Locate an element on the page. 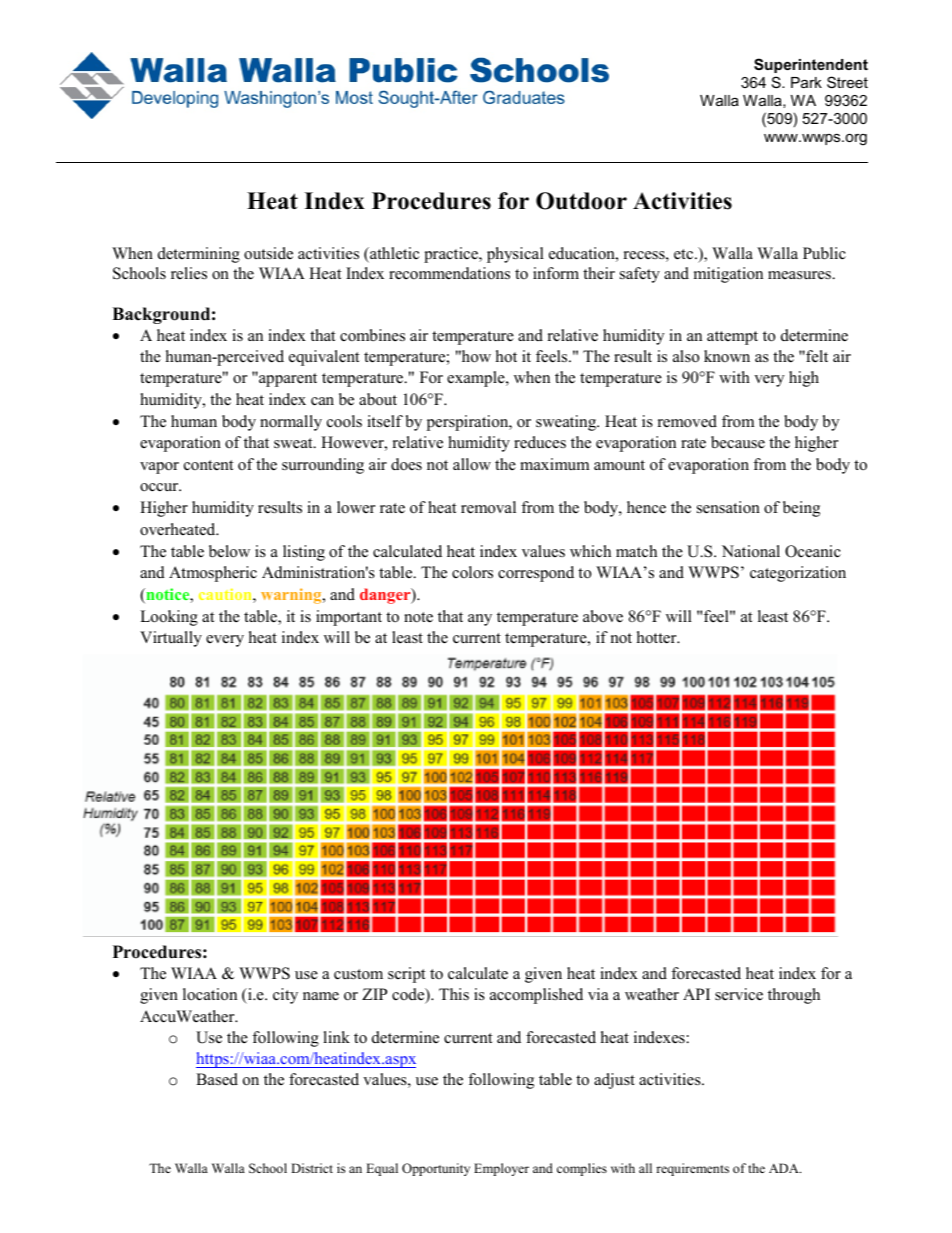 The width and height of the page is (952, 1233). District is located at coordinates (312, 1168).
